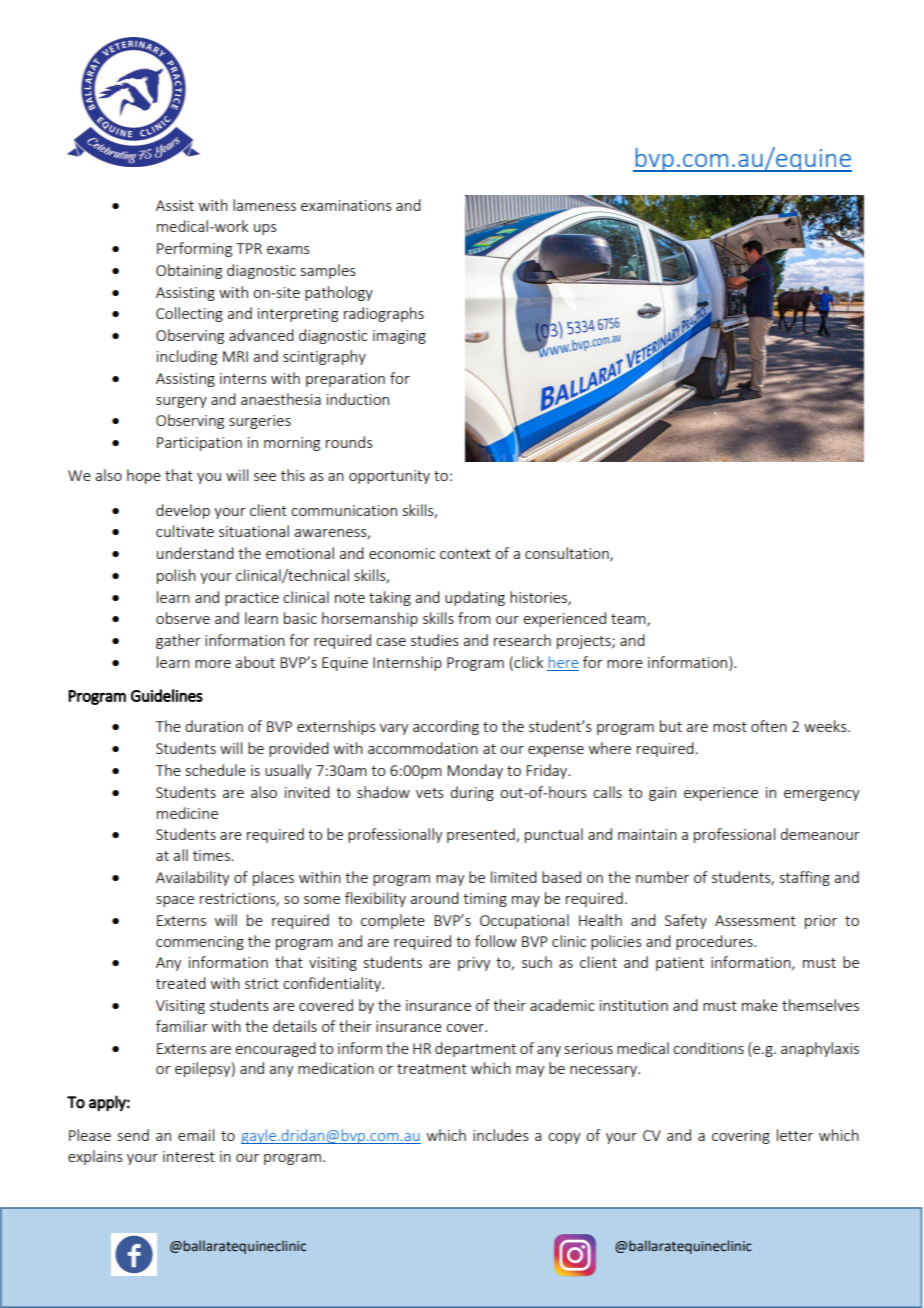 The height and width of the document is (1308, 924). I want to click on letter, so click(795, 1135).
